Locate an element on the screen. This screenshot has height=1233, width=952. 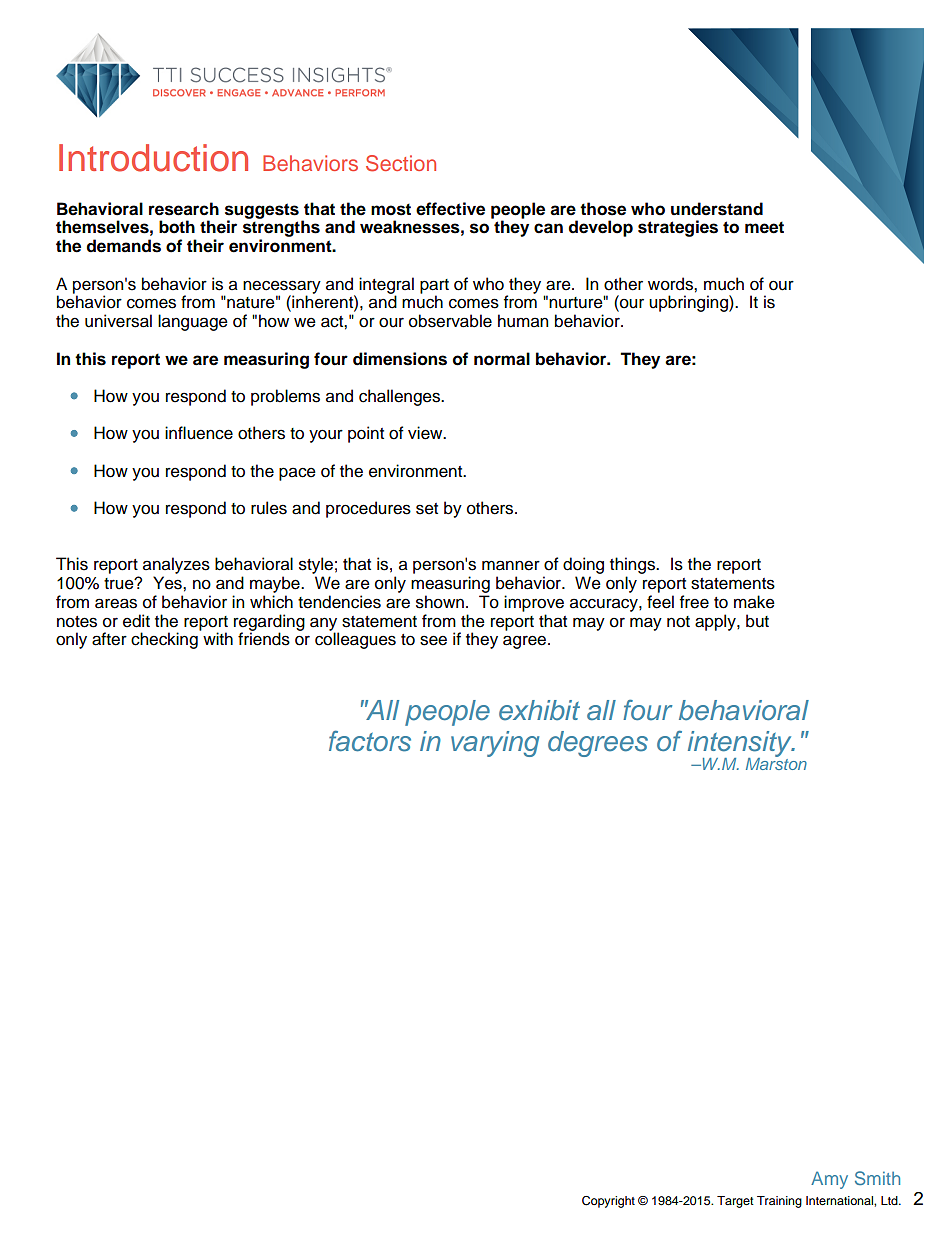
checking is located at coordinates (164, 640).
